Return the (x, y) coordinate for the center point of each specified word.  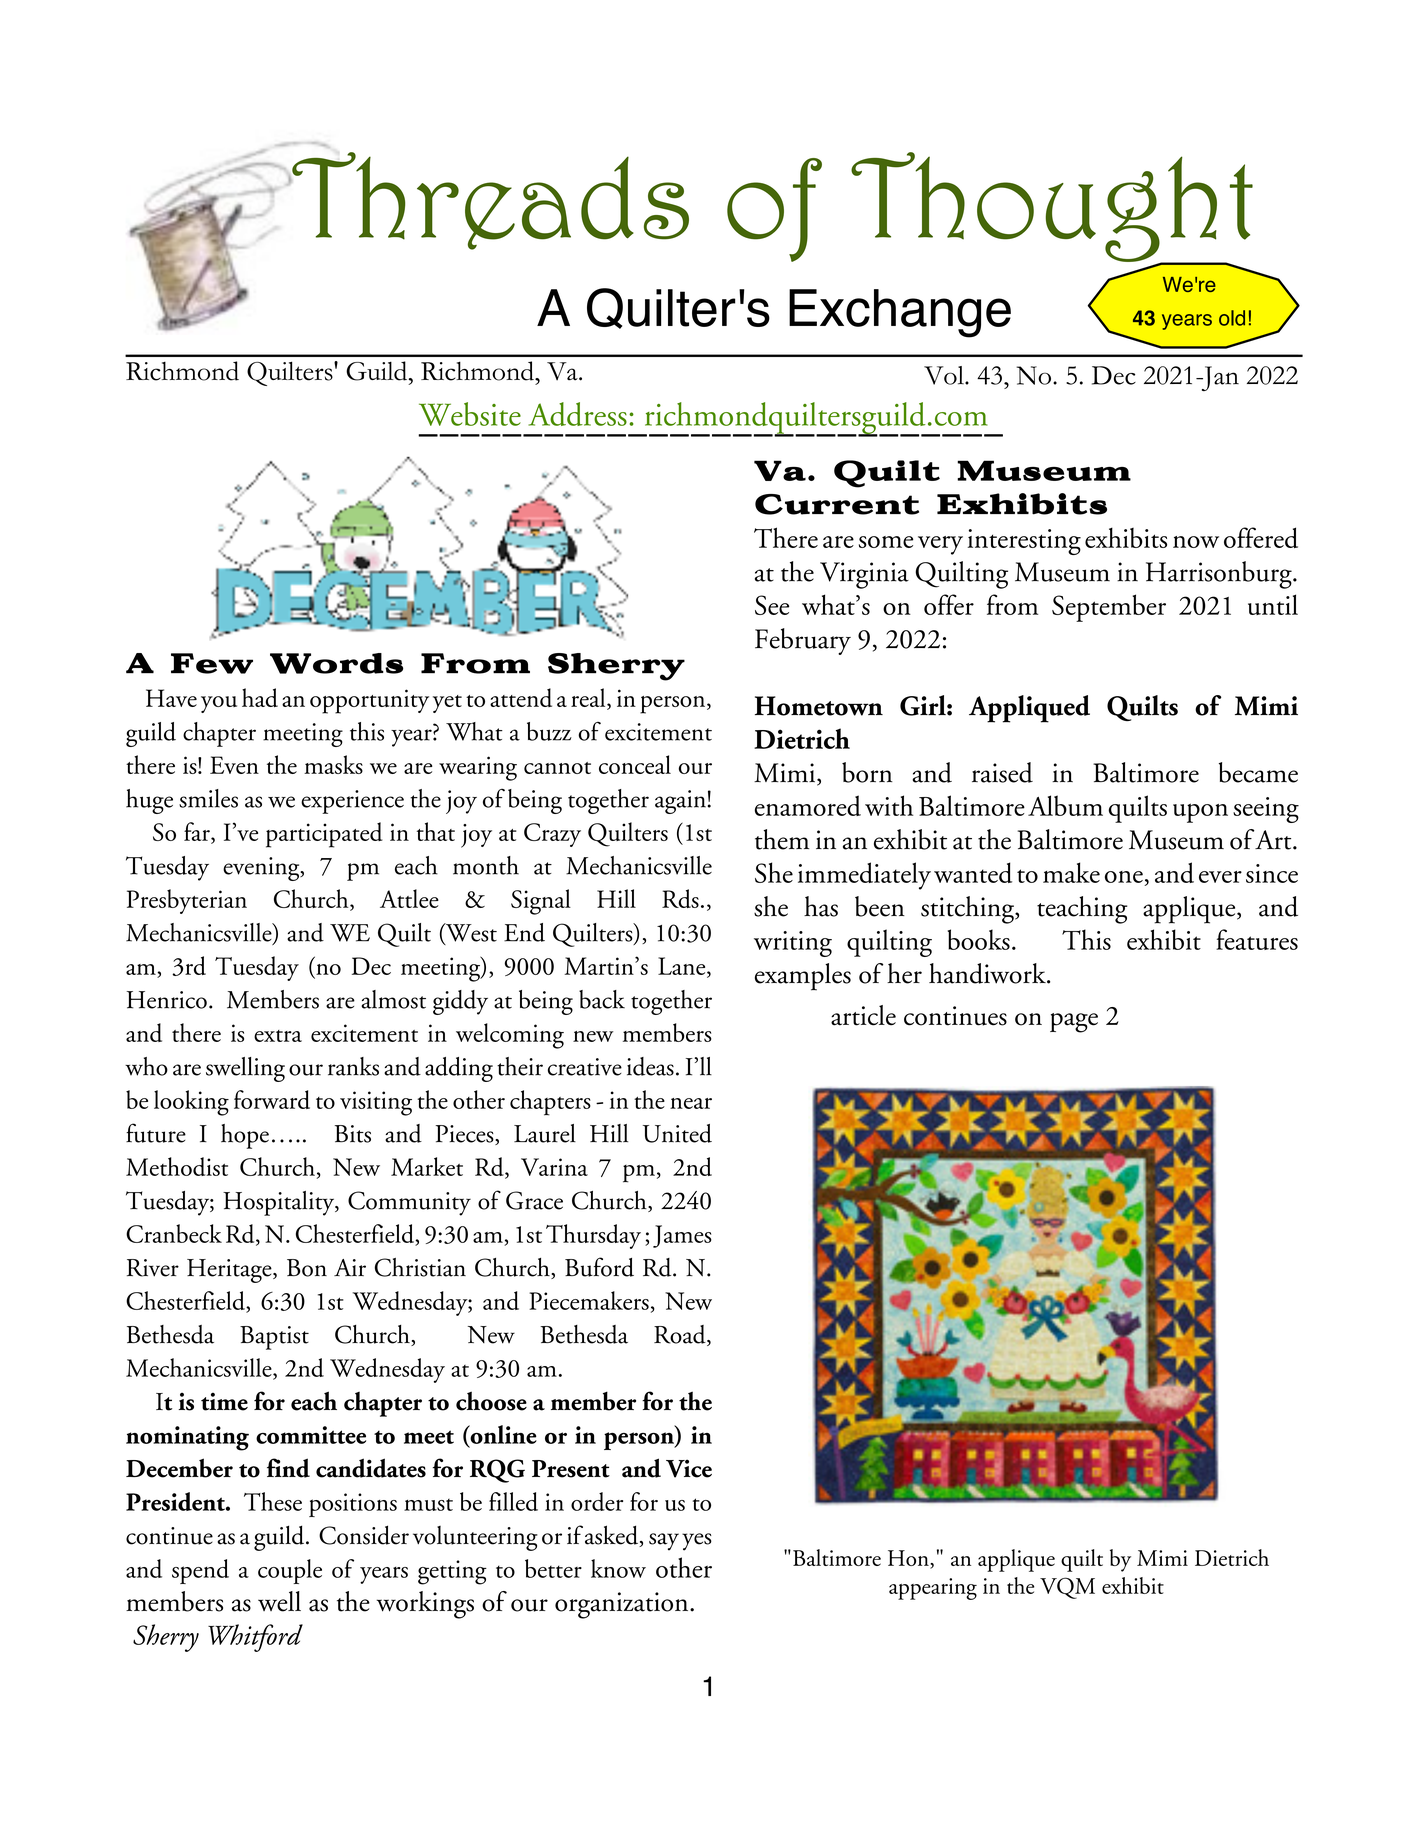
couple (290, 1571)
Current (837, 504)
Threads (489, 201)
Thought (1052, 208)
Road (681, 1335)
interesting (1024, 542)
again (681, 802)
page (1074, 1023)
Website (470, 414)
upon (1200, 813)
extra (278, 1036)
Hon (909, 1558)
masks (333, 764)
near (691, 1103)
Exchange (900, 313)
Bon (307, 1268)
